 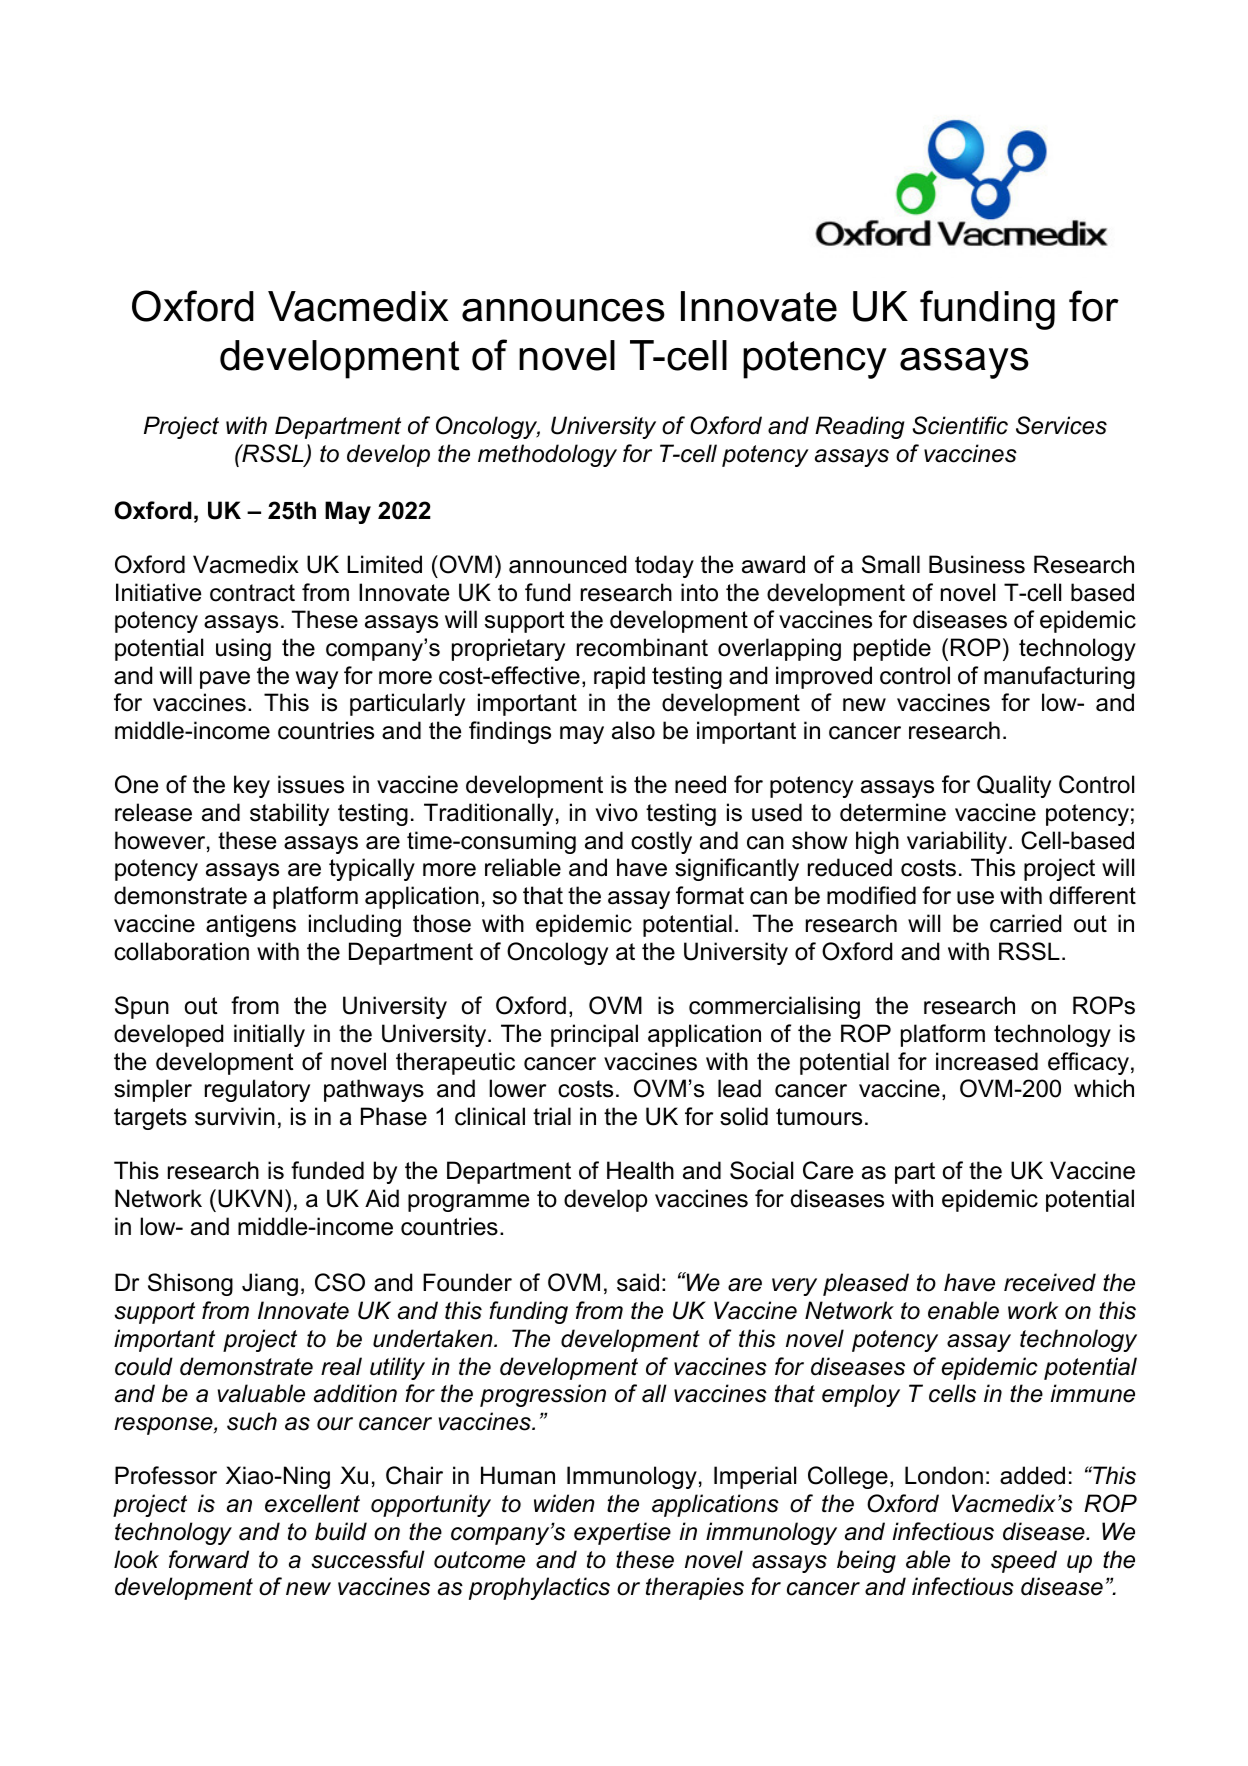 What do you see at coordinates (642, 647) in the screenshot?
I see `recombinant` at bounding box center [642, 647].
